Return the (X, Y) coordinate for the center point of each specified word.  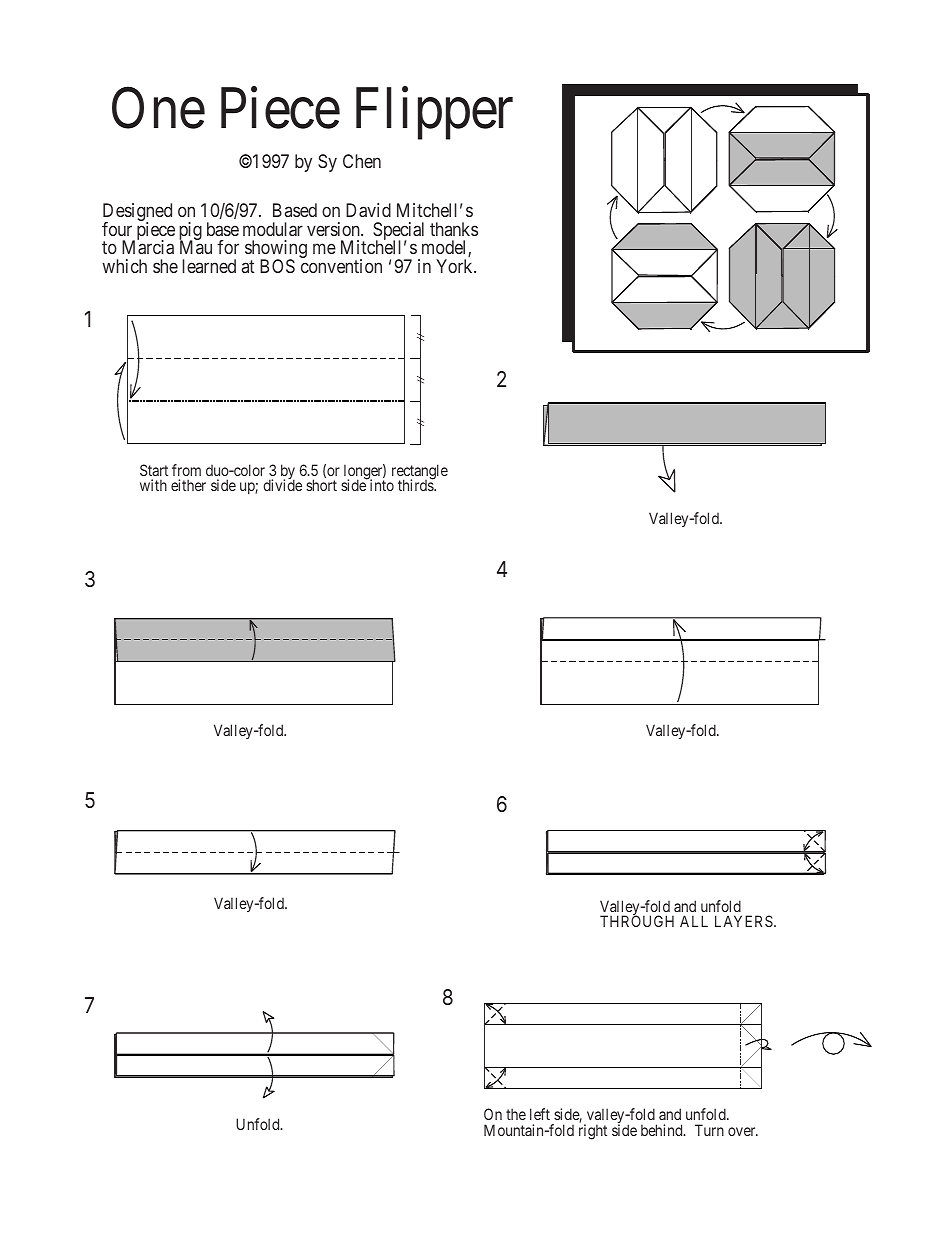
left (540, 1114)
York (455, 266)
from (186, 470)
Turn (709, 1130)
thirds (416, 485)
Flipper (434, 114)
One (158, 109)
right (593, 1132)
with (153, 485)
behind (663, 1130)
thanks (454, 229)
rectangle (420, 473)
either (188, 485)
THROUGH (637, 921)
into (382, 485)
